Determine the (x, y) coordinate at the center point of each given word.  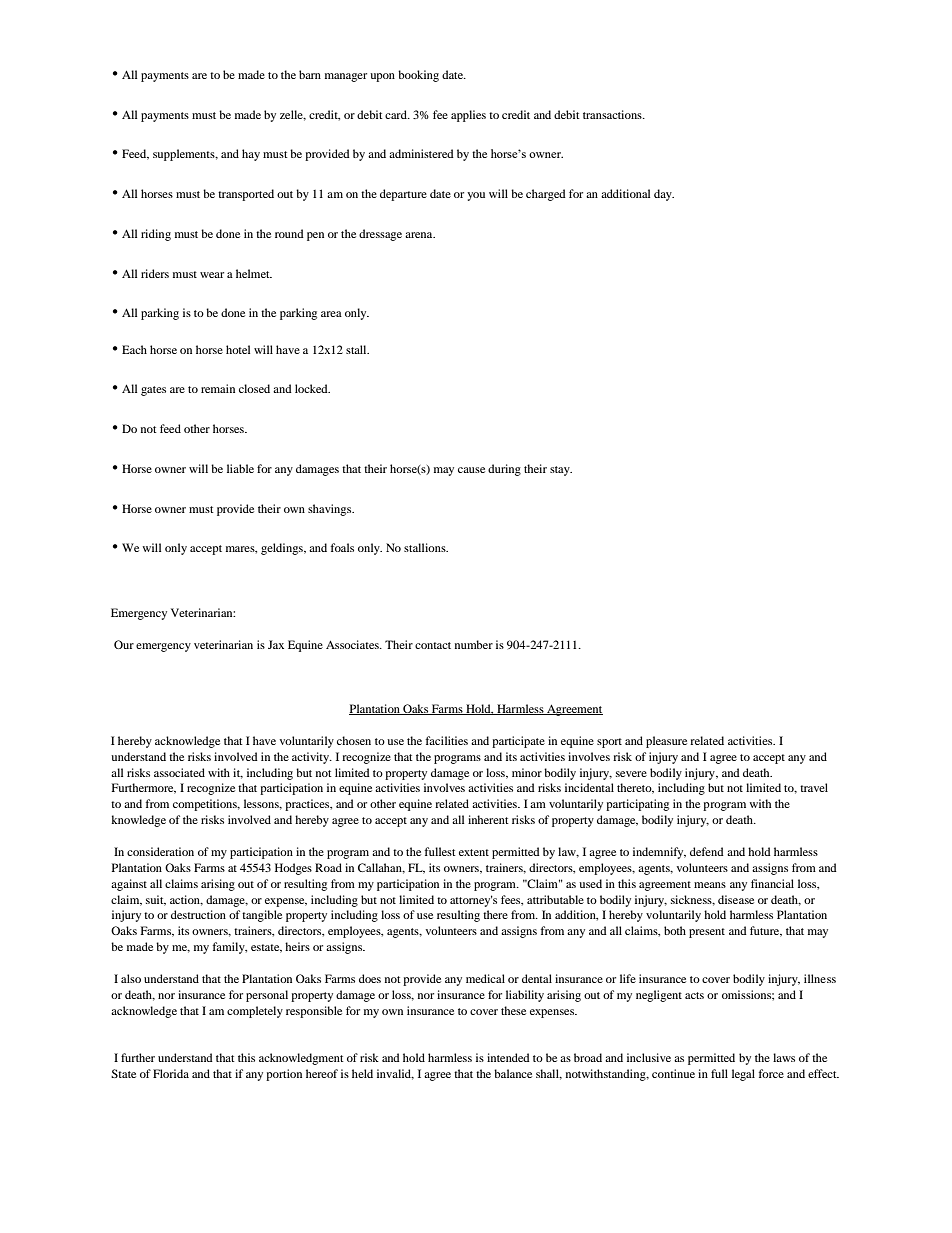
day (664, 195)
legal (743, 1075)
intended (508, 1057)
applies (468, 116)
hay (251, 155)
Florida (171, 1073)
